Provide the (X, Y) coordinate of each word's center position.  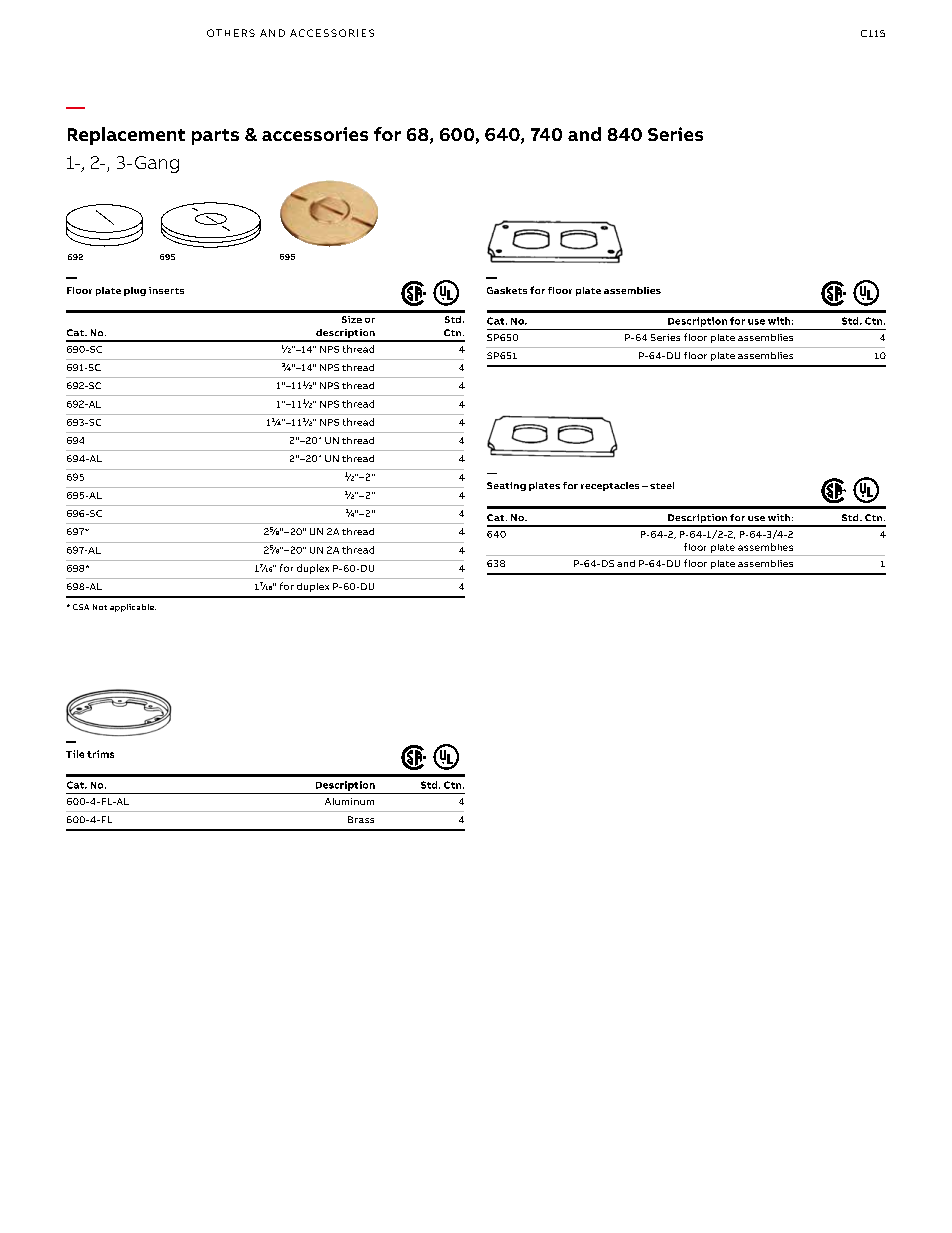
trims (100, 754)
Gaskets (507, 290)
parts (215, 137)
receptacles (610, 486)
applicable (133, 608)
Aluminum (349, 801)
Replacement (126, 136)
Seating (506, 486)
